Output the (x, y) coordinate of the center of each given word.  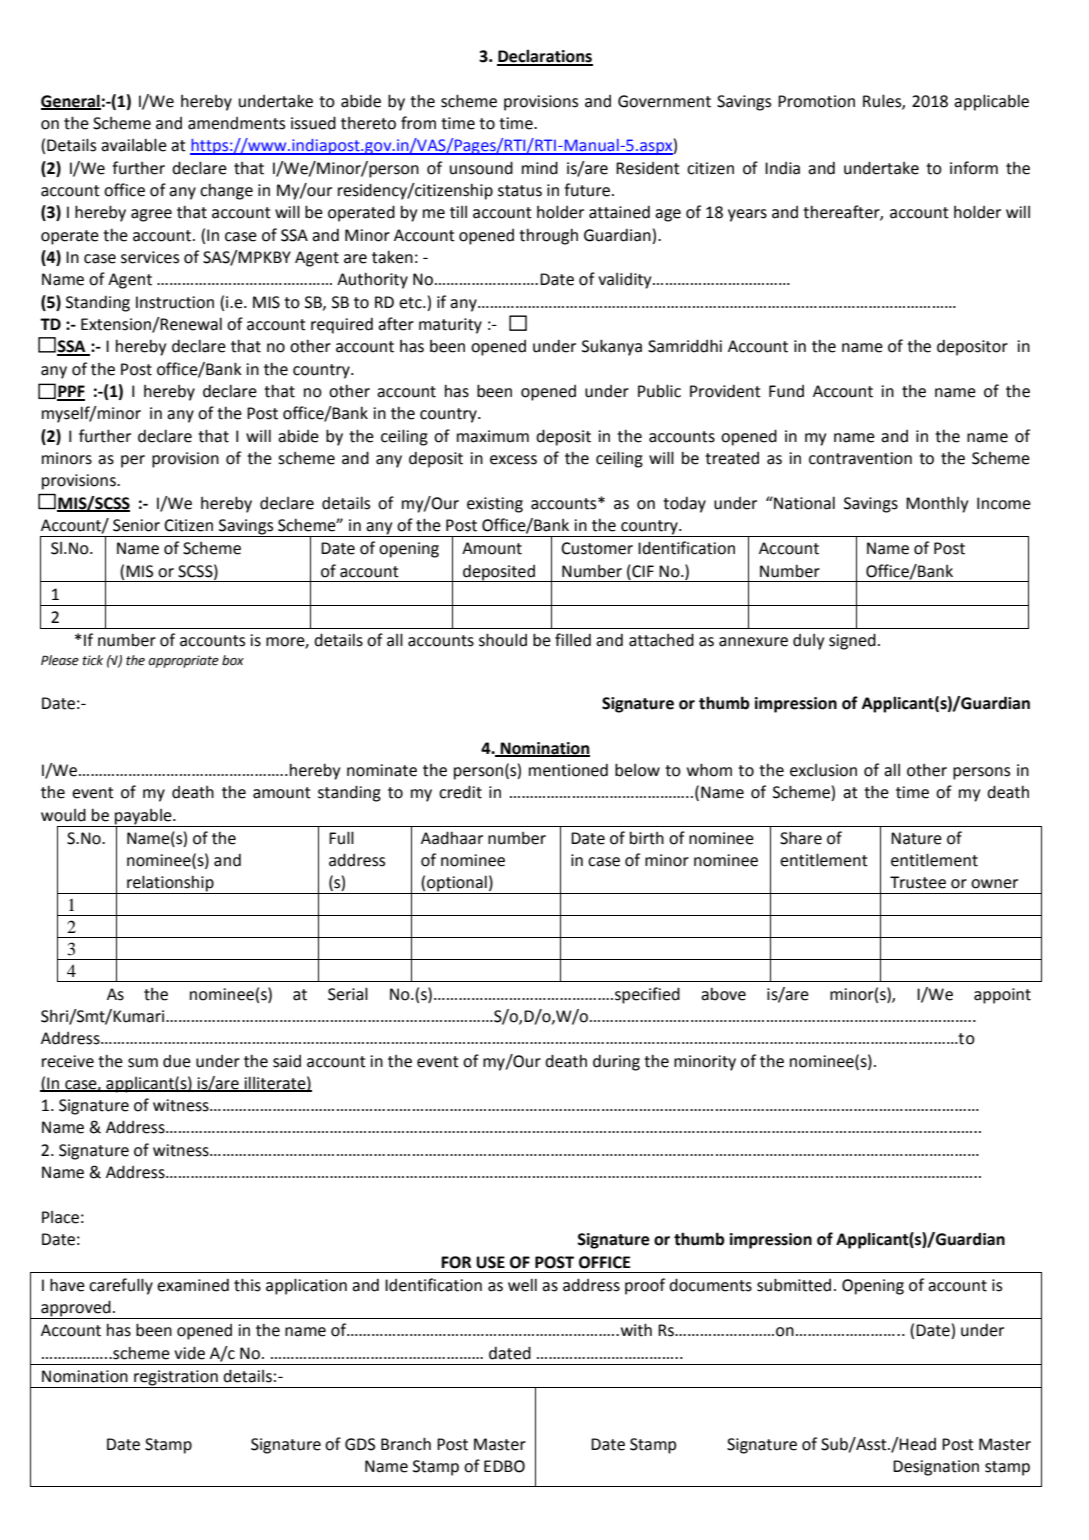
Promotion (816, 101)
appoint (1002, 996)
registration (176, 1379)
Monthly (937, 504)
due (177, 1061)
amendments (236, 123)
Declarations (545, 57)
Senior (136, 525)
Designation (936, 1468)
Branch (406, 1444)
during (616, 1063)
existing (495, 505)
